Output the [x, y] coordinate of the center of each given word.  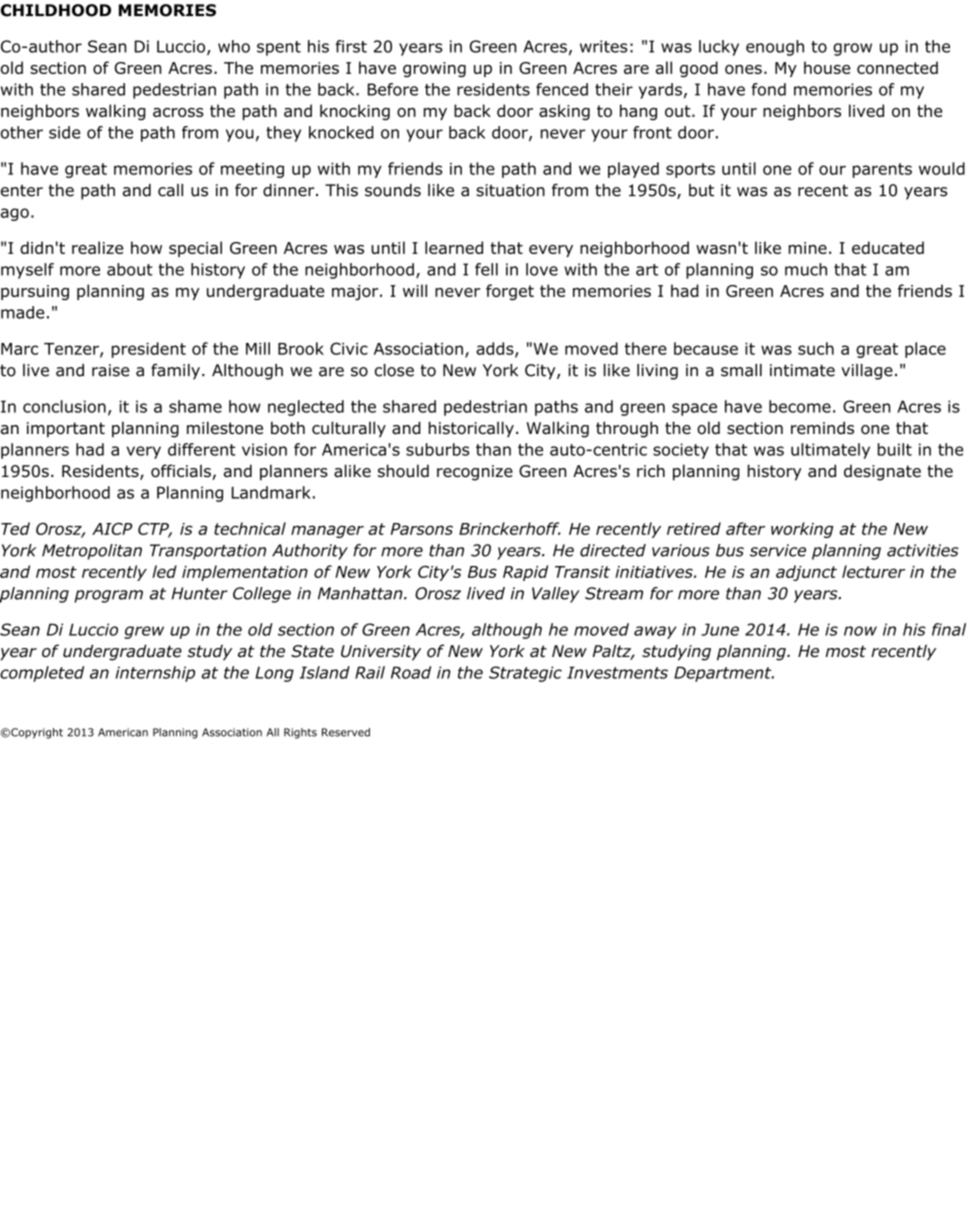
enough [775, 48]
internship [155, 674]
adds [496, 349]
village [867, 372]
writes [604, 46]
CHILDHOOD [56, 10]
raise [110, 370]
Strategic [525, 674]
